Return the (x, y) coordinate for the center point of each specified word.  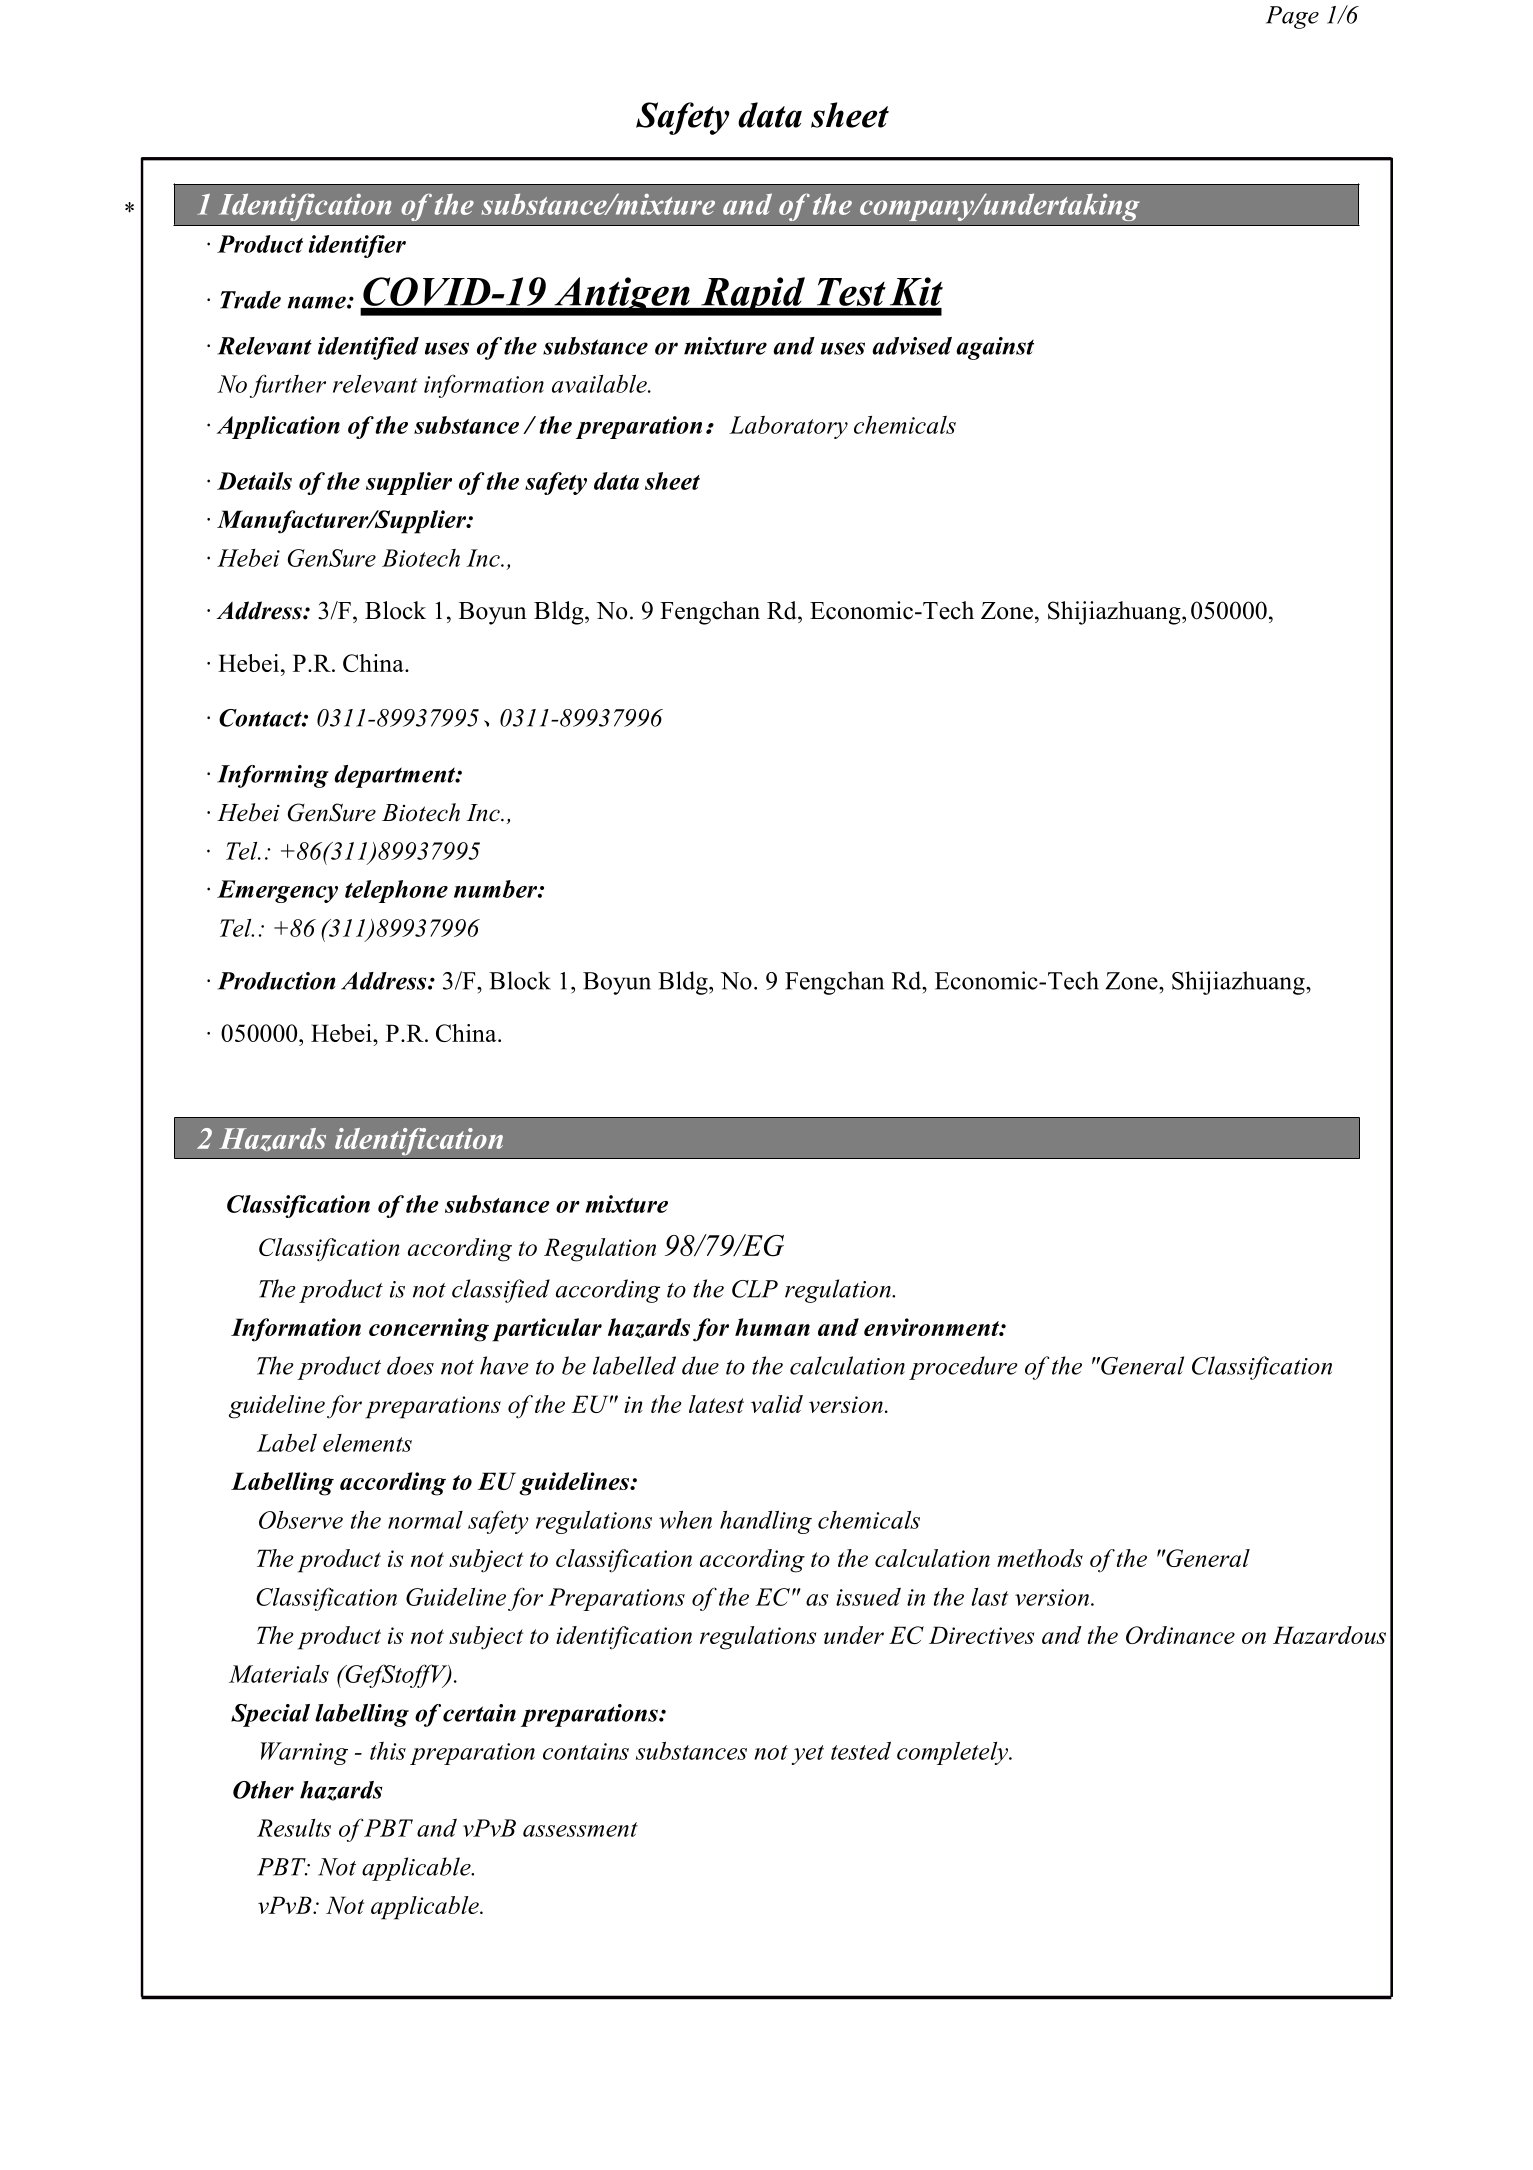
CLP (755, 1289)
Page (1292, 17)
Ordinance (1180, 1635)
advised (912, 346)
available (600, 383)
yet (808, 1755)
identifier (357, 246)
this (388, 1751)
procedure (963, 1368)
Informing (273, 776)
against (995, 348)
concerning (429, 1330)
